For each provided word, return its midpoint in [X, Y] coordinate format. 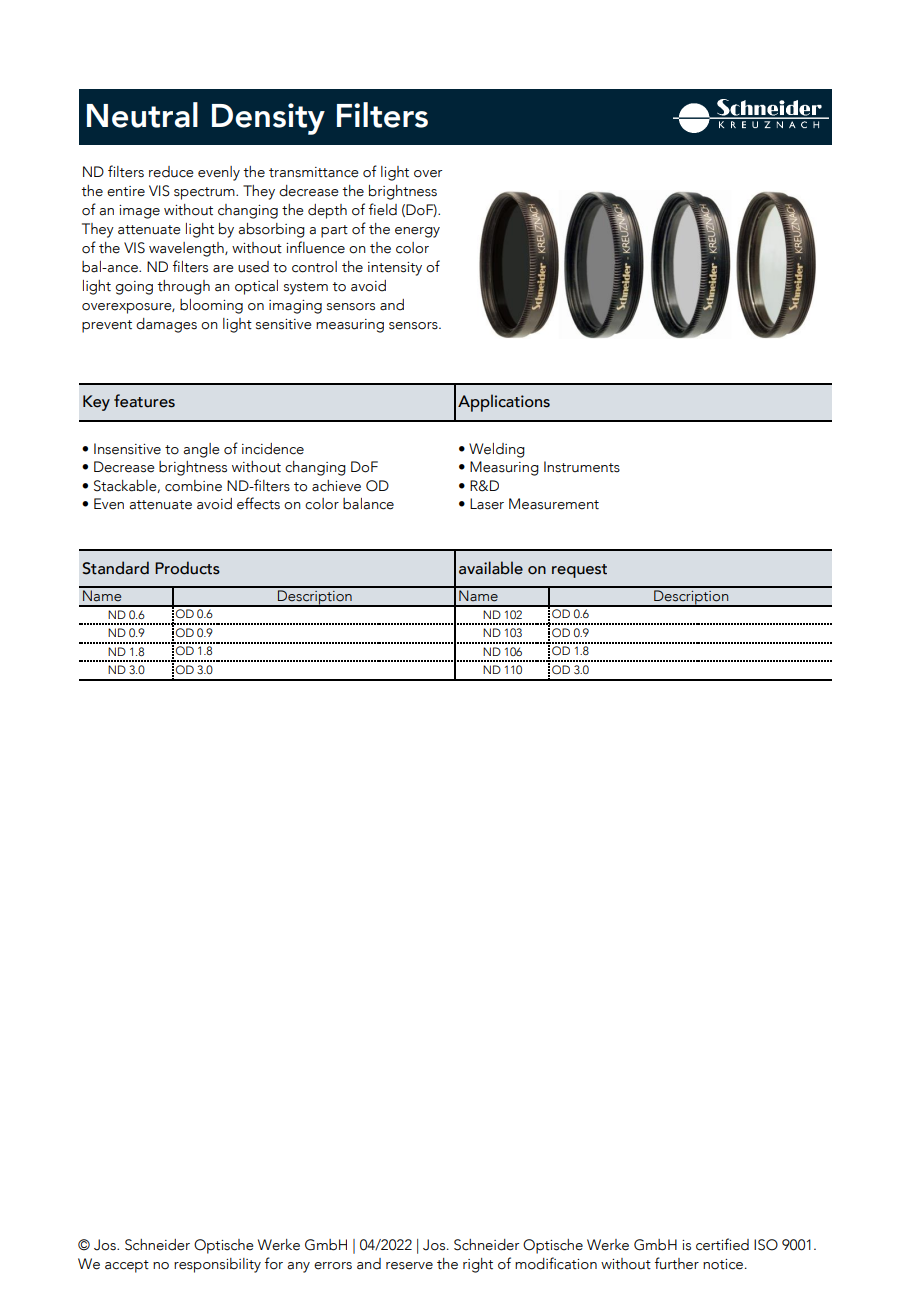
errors [333, 1266]
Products [187, 568]
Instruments [582, 467]
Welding [497, 450]
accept [127, 1266]
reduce [171, 172]
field [383, 209]
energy [417, 232]
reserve [409, 1266]
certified [722, 1244]
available [491, 568]
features [144, 401]
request [579, 571]
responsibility [217, 1265]
